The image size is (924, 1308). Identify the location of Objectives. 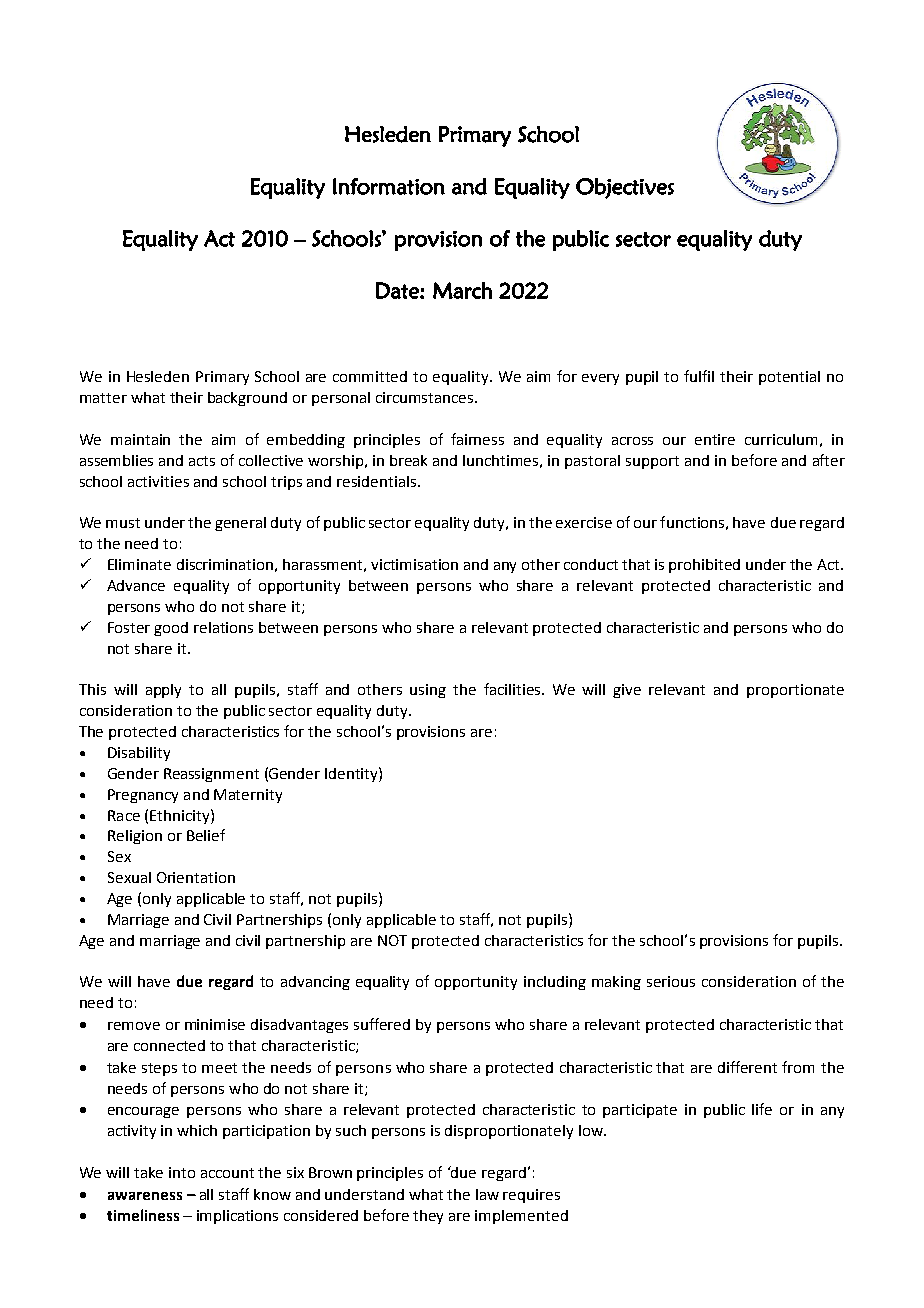
(625, 188).
